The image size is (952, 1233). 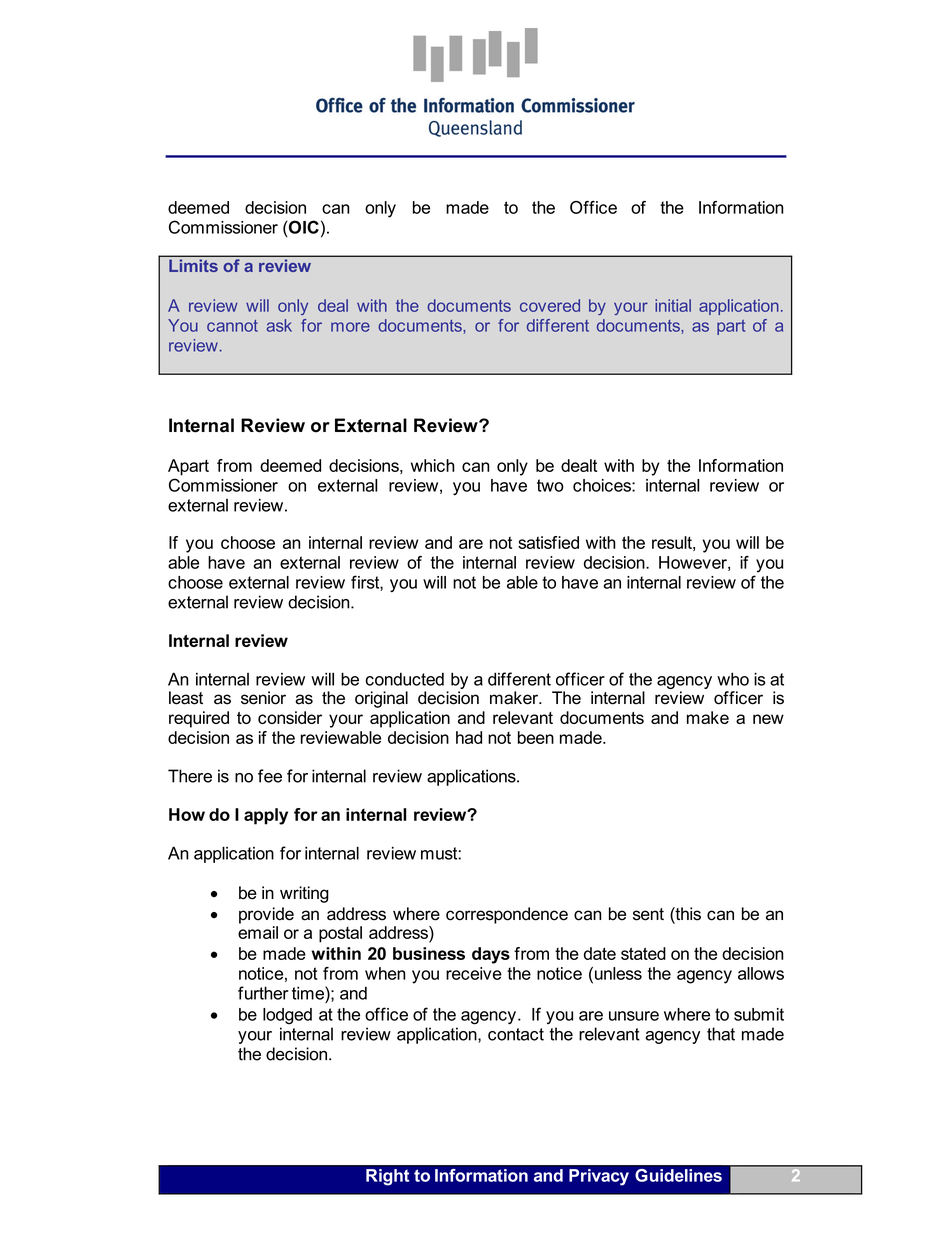 What do you see at coordinates (648, 914) in the image?
I see `sent` at bounding box center [648, 914].
